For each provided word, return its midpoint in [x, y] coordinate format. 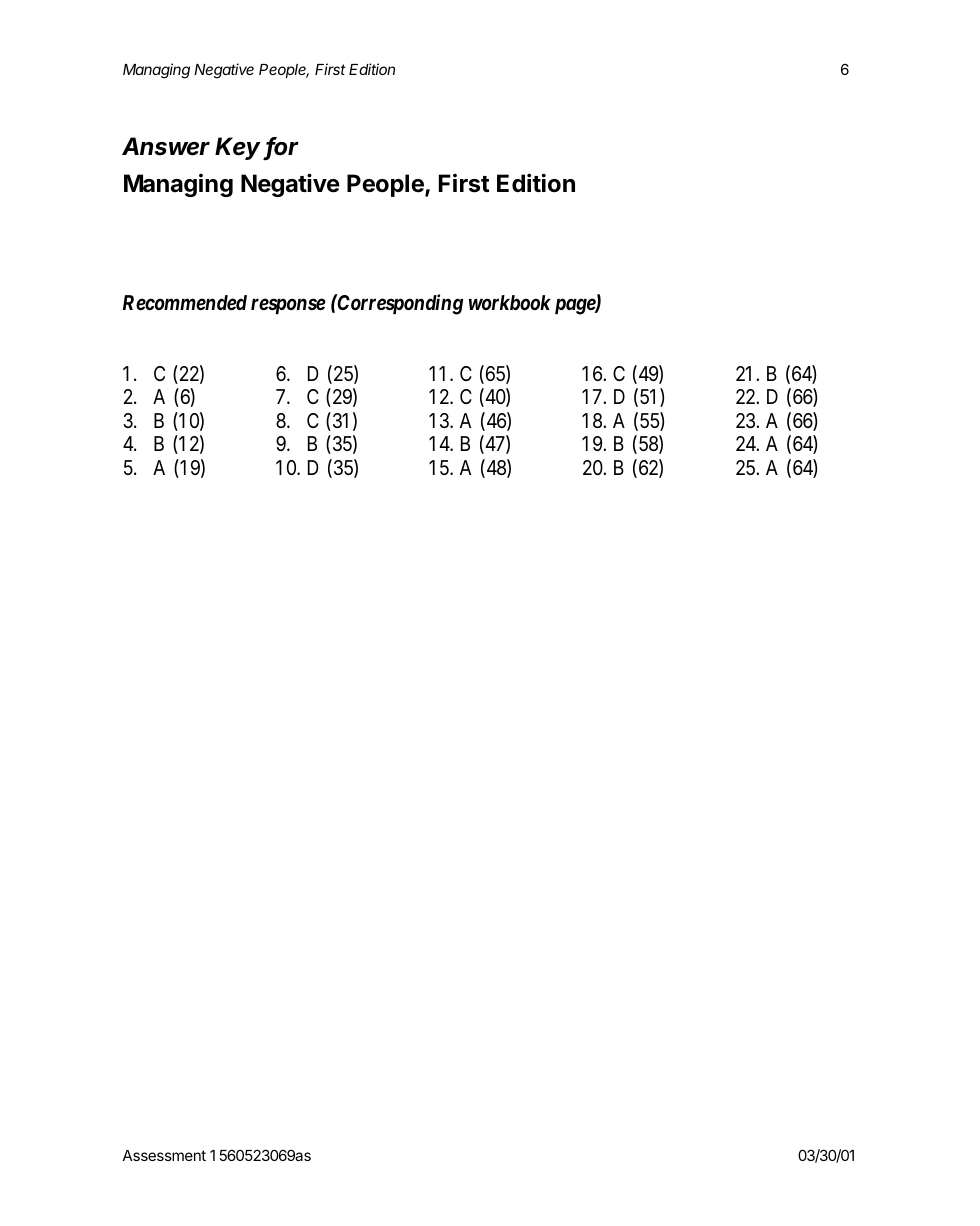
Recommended [185, 303]
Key [239, 148]
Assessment [164, 1155]
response [288, 306]
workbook [510, 302]
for [282, 147]
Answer [166, 146]
